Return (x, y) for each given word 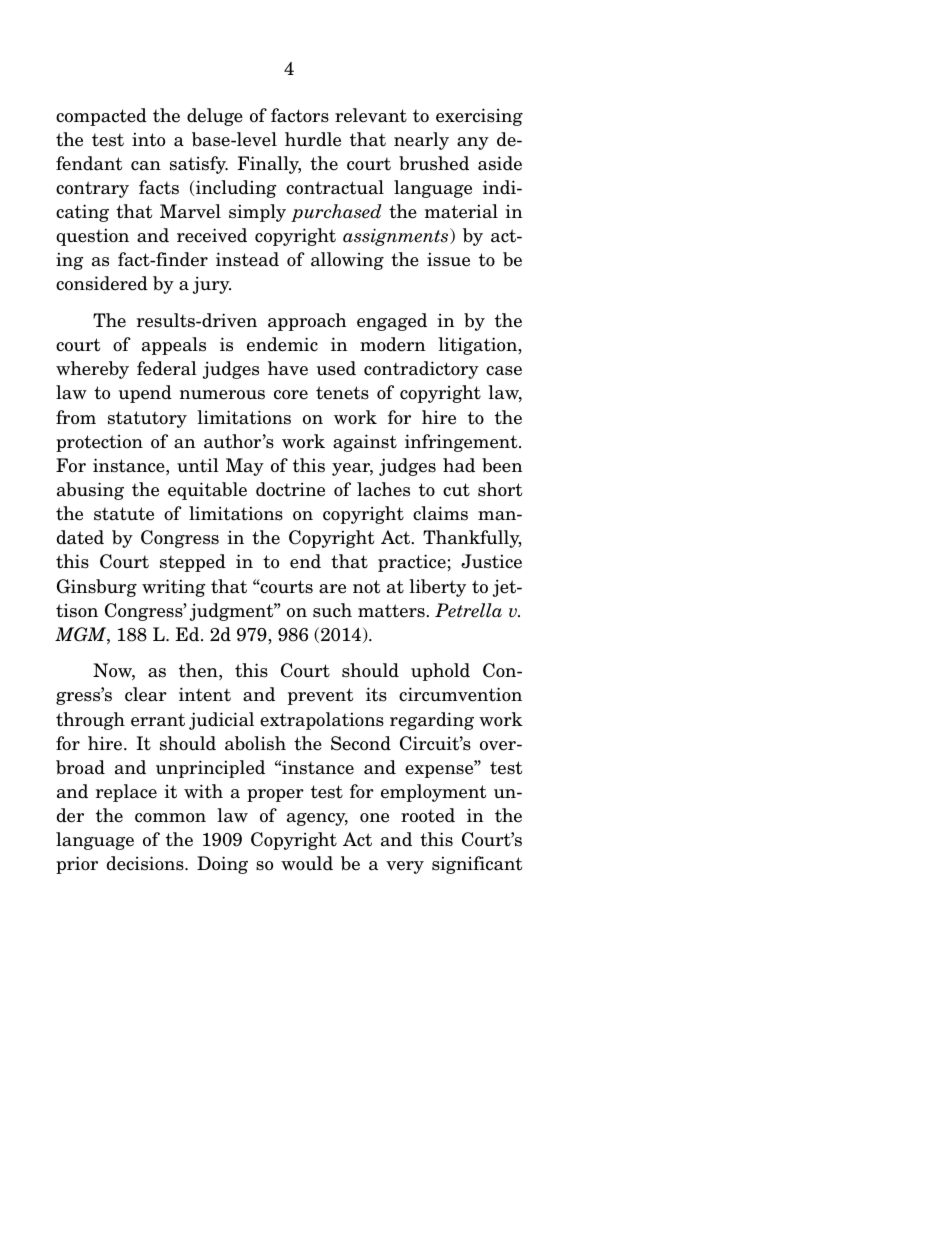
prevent (320, 696)
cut (456, 490)
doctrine (290, 489)
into (148, 139)
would (307, 863)
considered (102, 283)
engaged (392, 322)
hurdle (313, 139)
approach (307, 322)
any (473, 143)
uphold (440, 672)
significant (477, 865)
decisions (146, 863)
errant (158, 720)
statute (124, 514)
